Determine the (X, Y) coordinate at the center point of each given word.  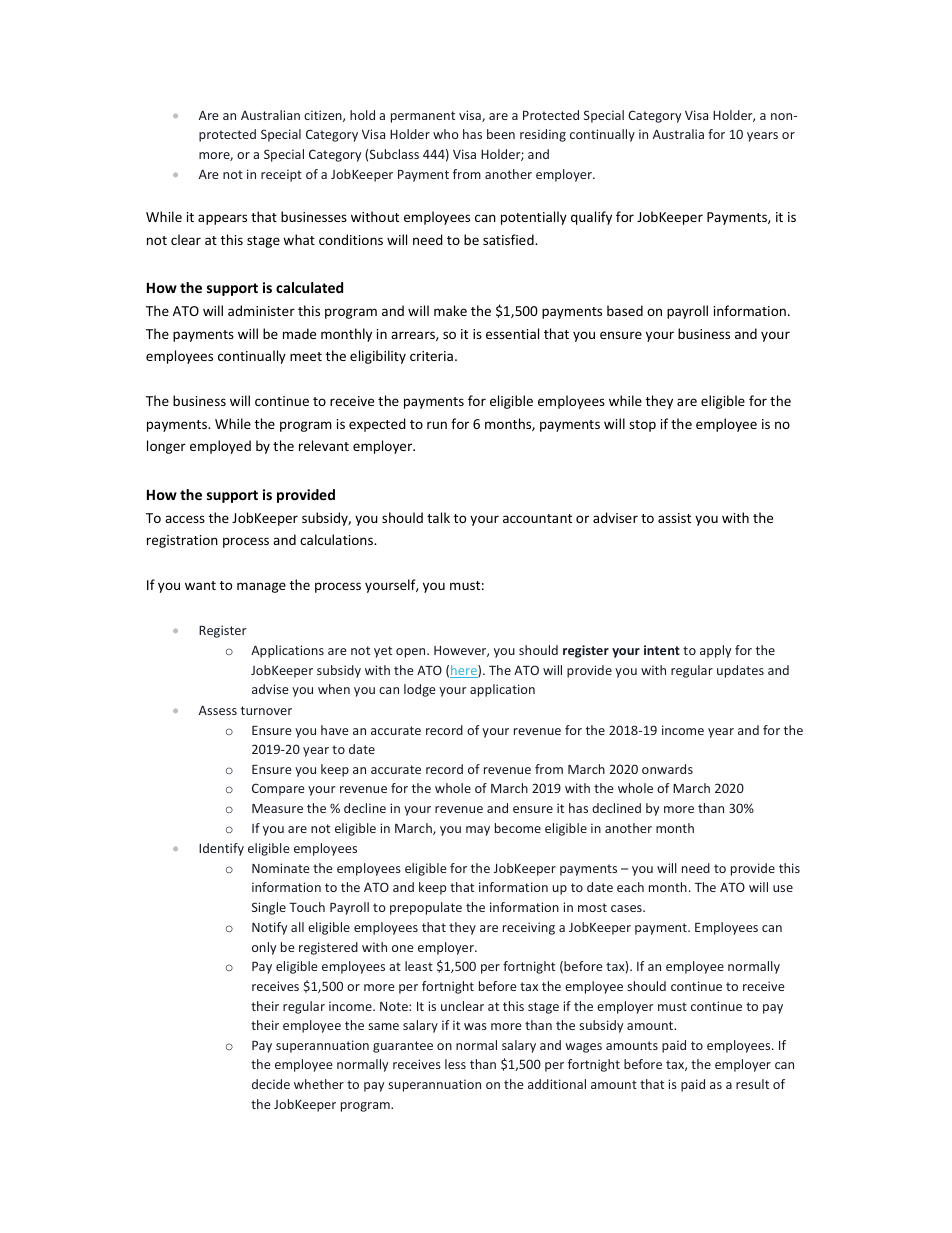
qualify (591, 218)
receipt (281, 175)
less (455, 1064)
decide (271, 1084)
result (752, 1084)
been (501, 134)
